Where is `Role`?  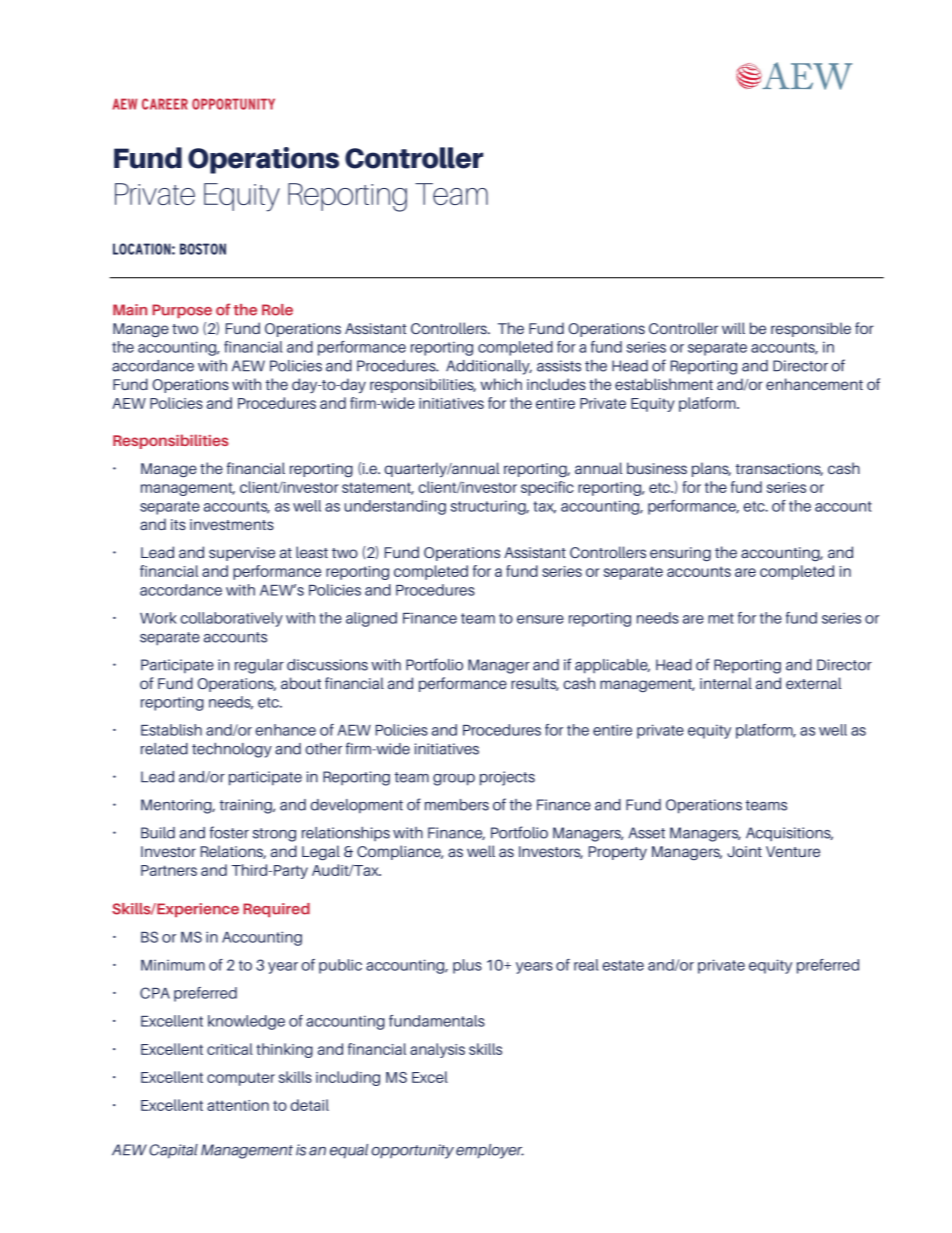 Role is located at coordinates (277, 310).
